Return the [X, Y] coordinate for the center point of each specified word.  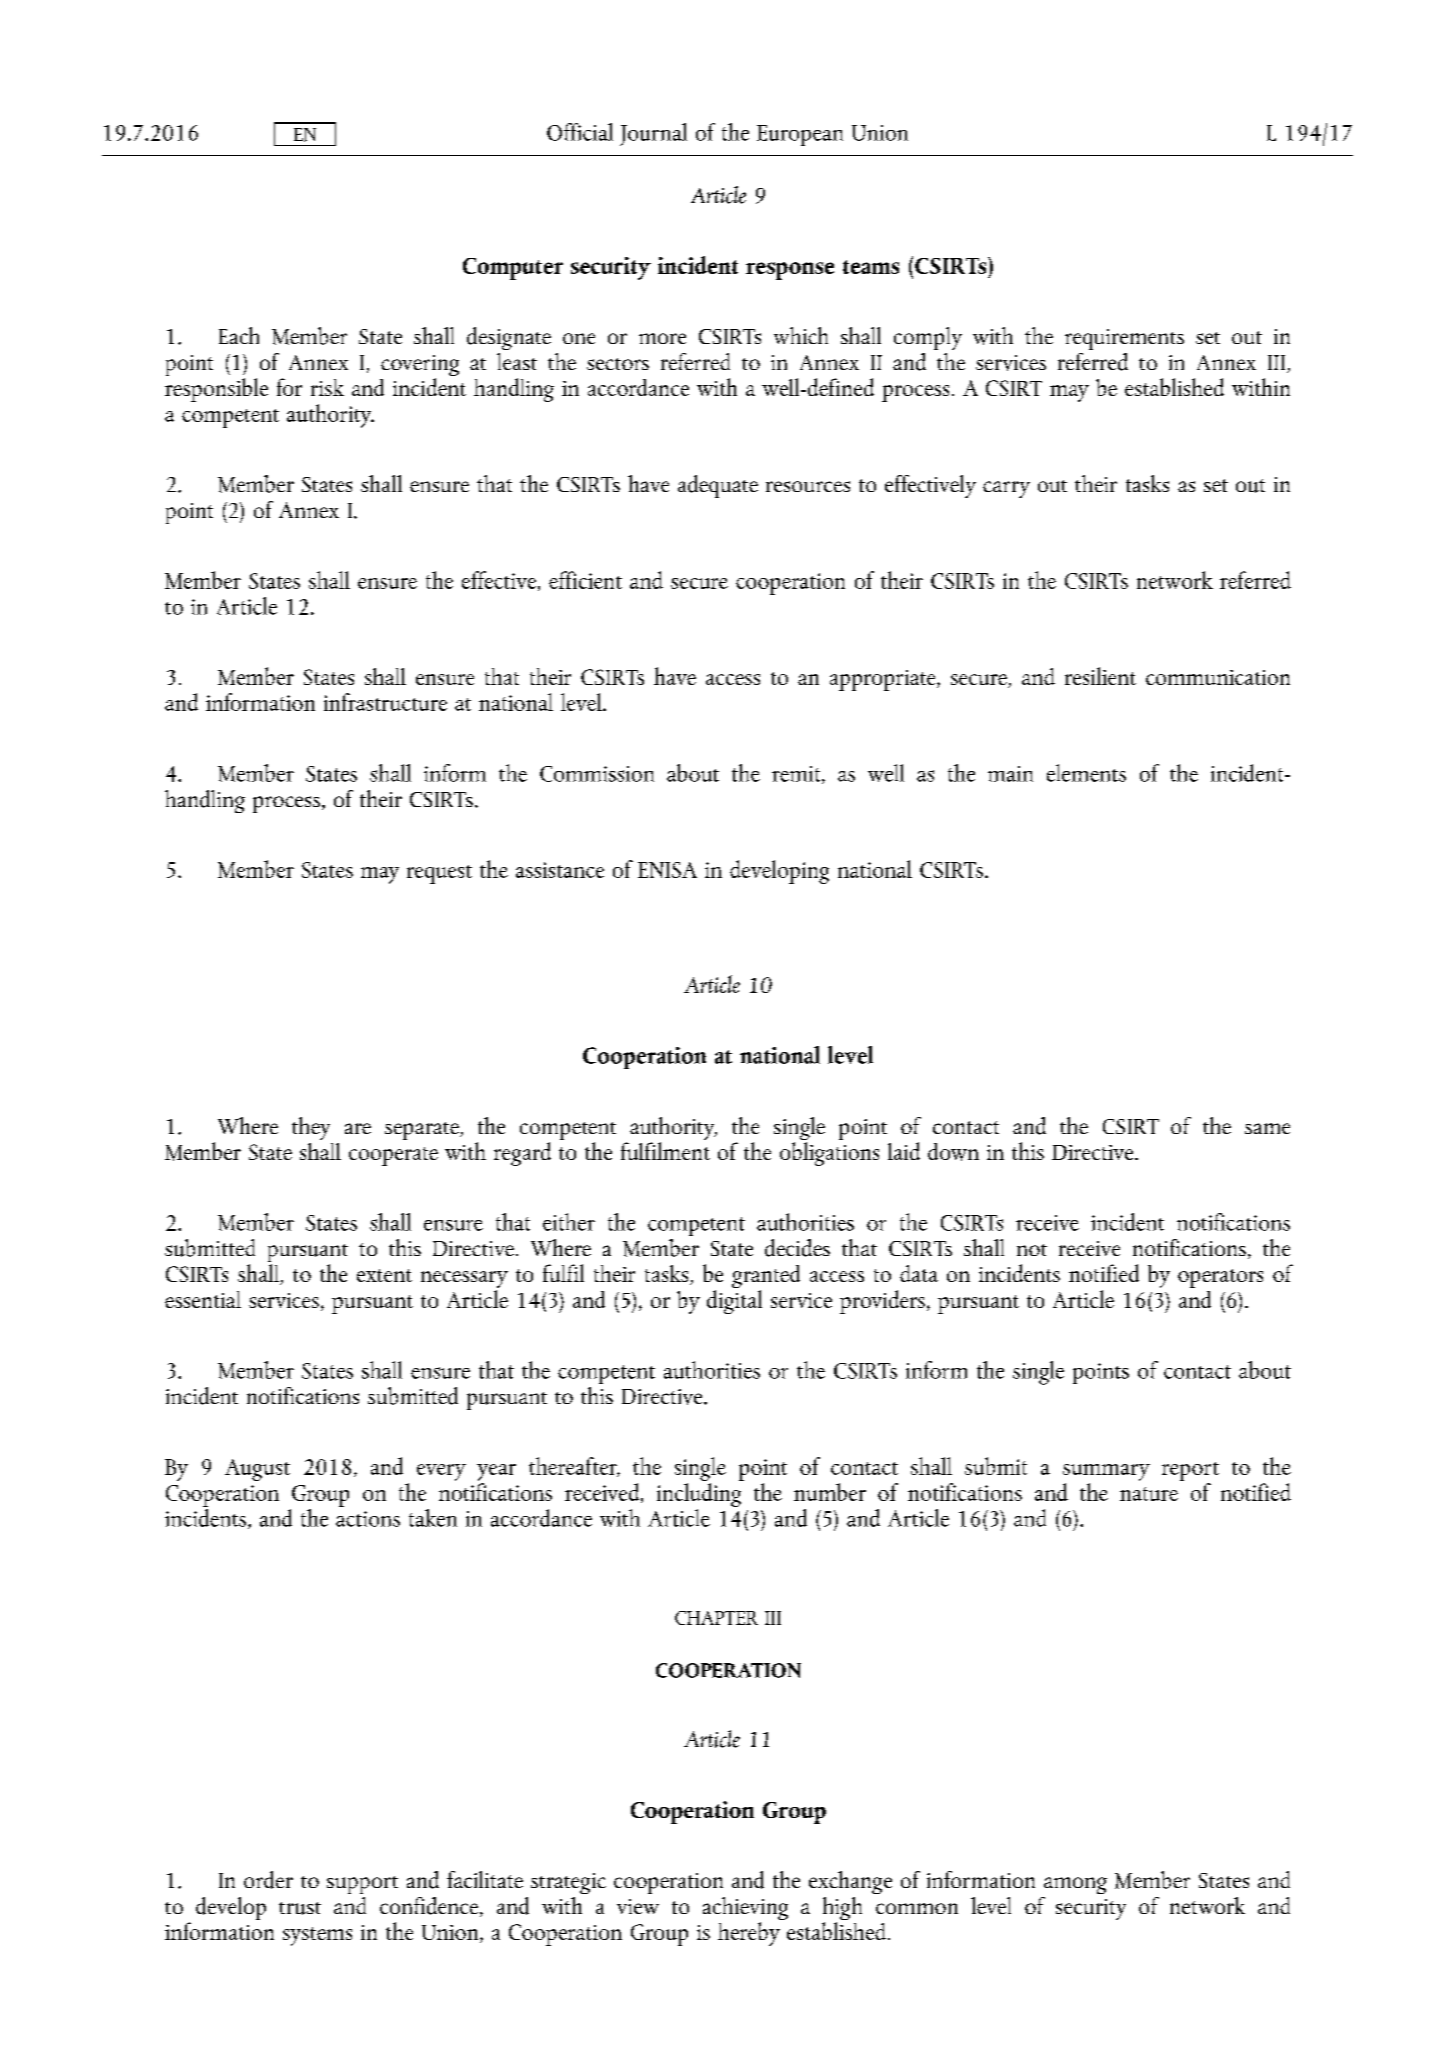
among [1075, 1885]
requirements [1124, 339]
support [362, 1885]
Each [239, 335]
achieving [745, 1910]
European [800, 135]
